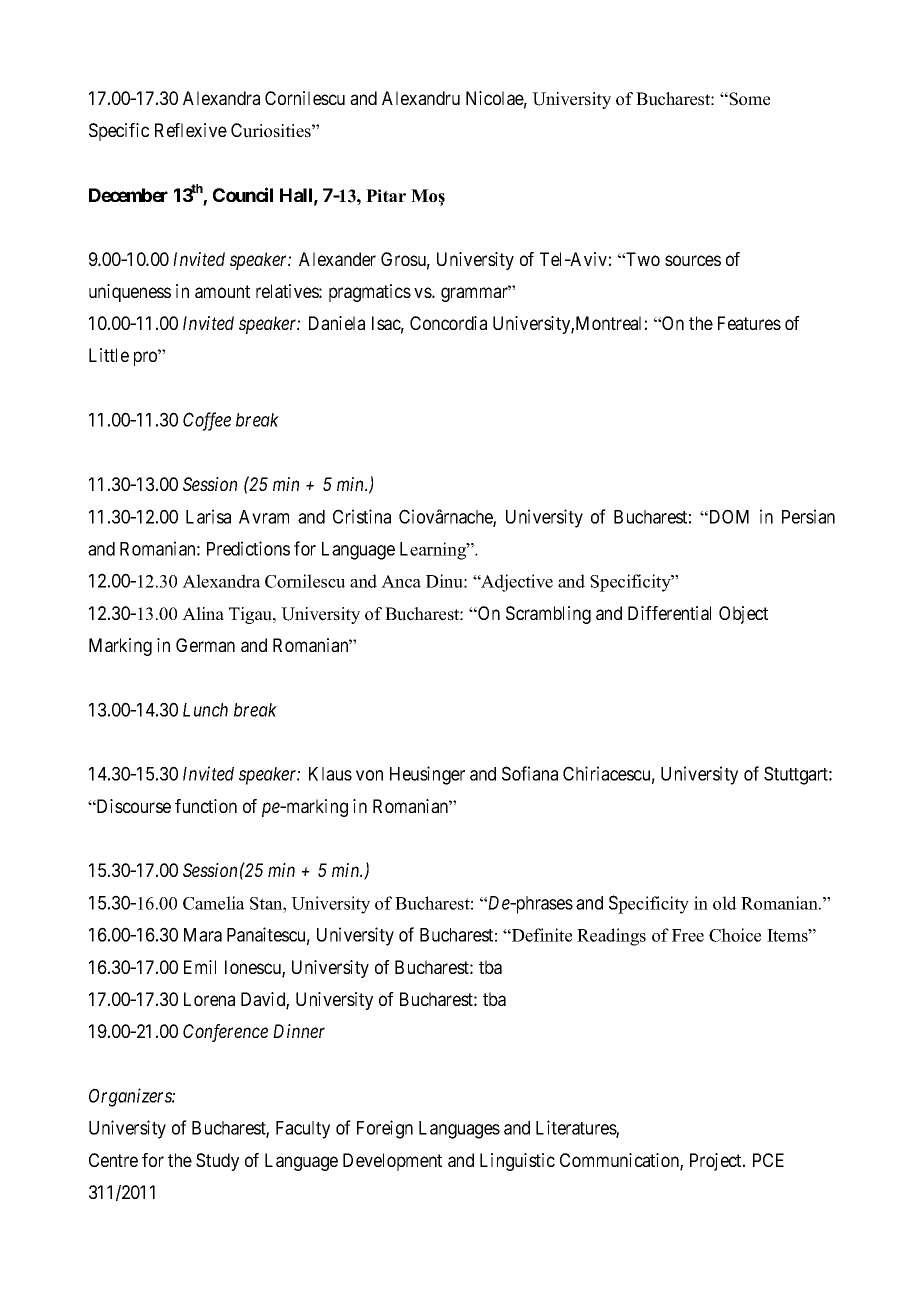  Describe the element at coordinates (725, 903) in the screenshot. I see `old` at that location.
